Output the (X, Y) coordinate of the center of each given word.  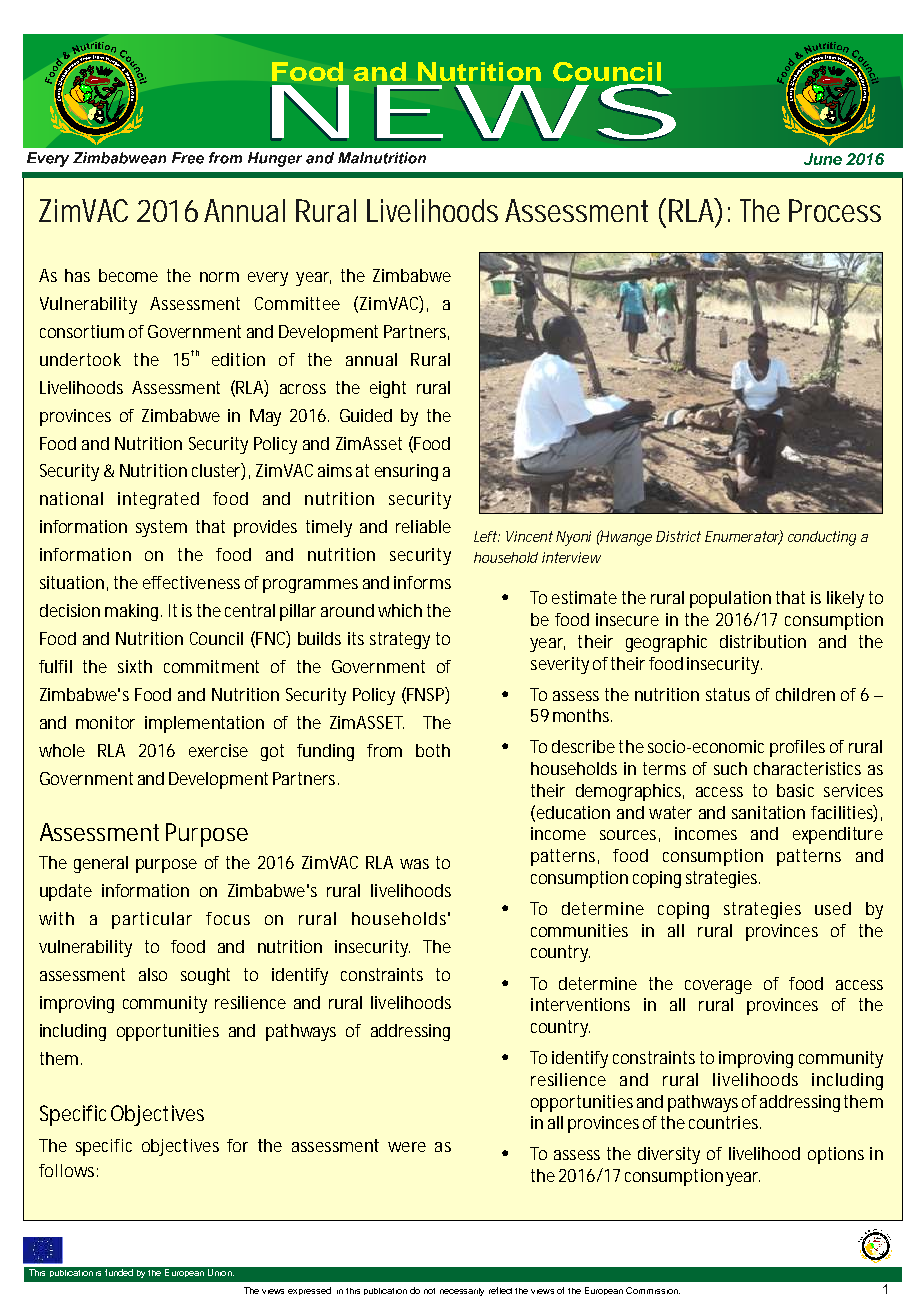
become (128, 275)
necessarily (462, 1292)
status (728, 694)
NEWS (474, 111)
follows (68, 1170)
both (433, 750)
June (823, 159)
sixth (135, 666)
